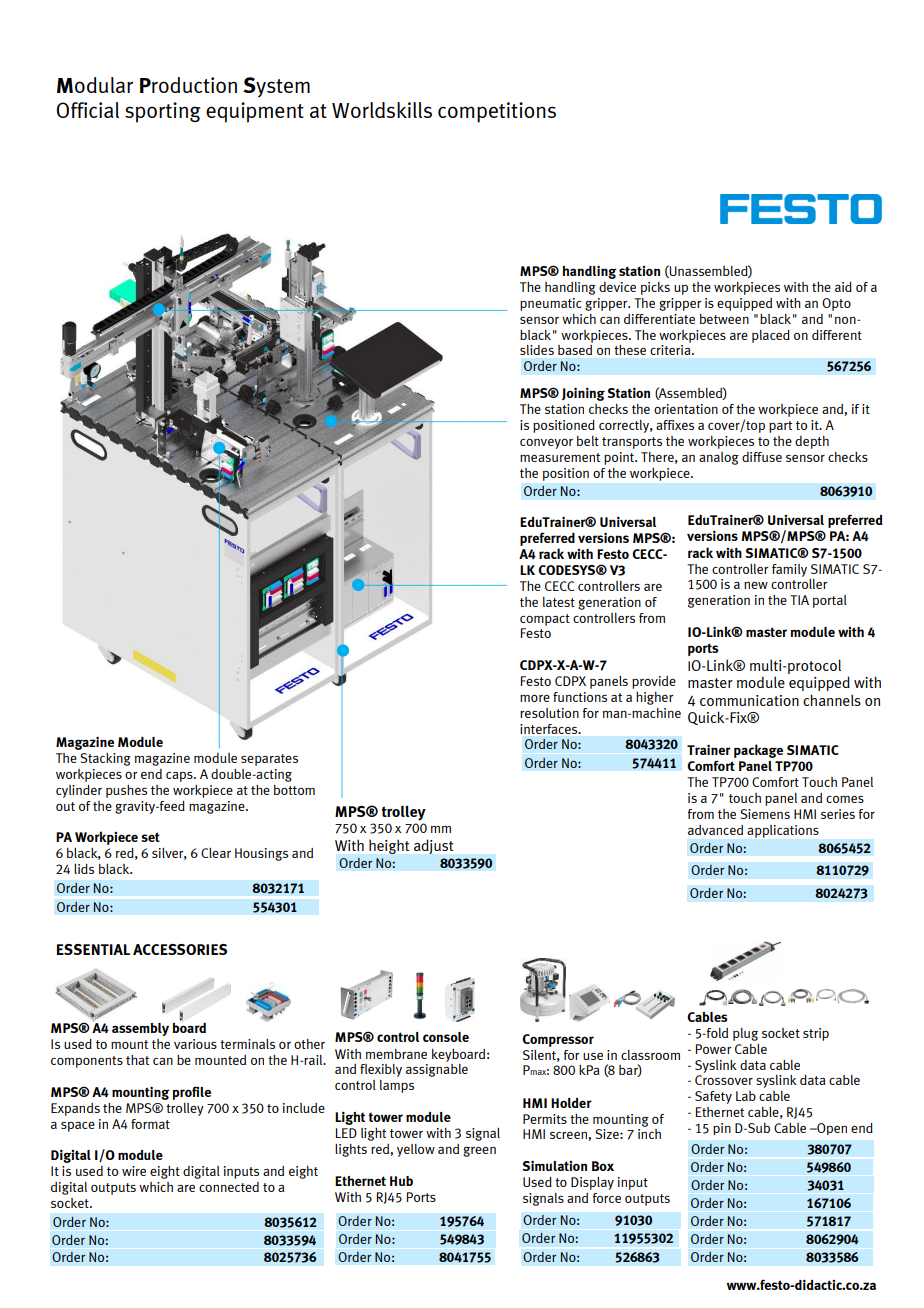  I want to click on green, so click(479, 1151).
